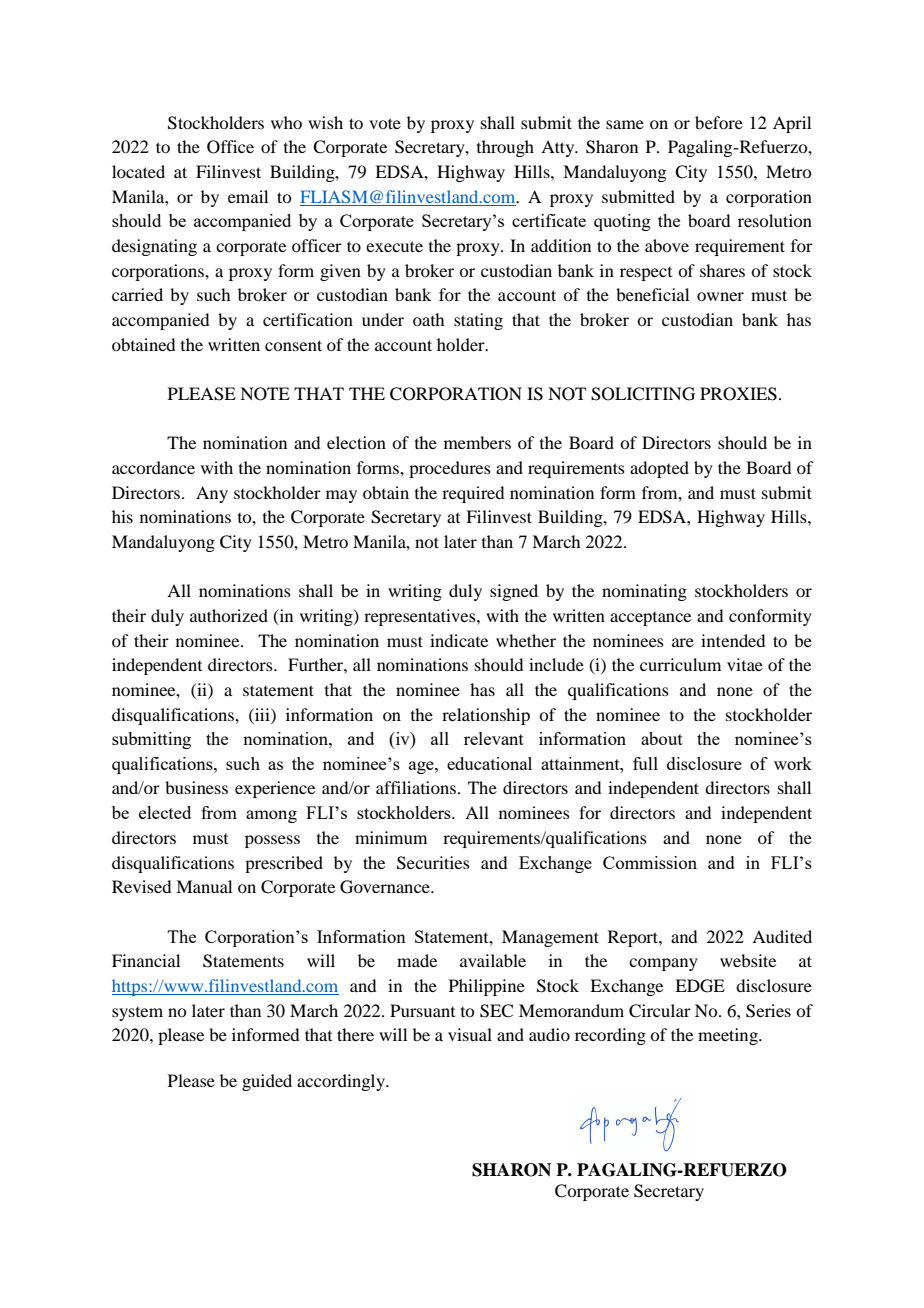  I want to click on through, so click(505, 148).
